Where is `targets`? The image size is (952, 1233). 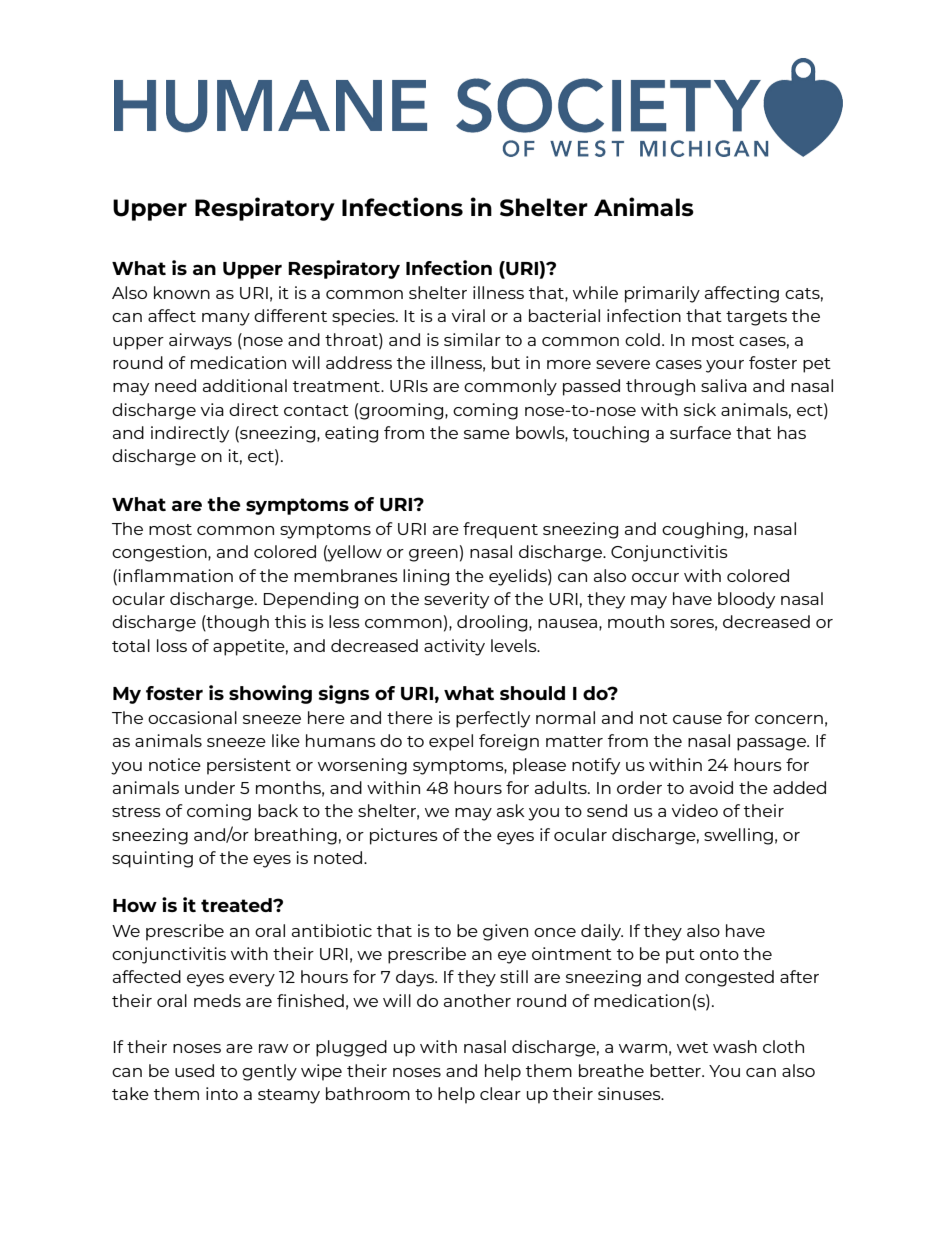
targets is located at coordinates (756, 318).
